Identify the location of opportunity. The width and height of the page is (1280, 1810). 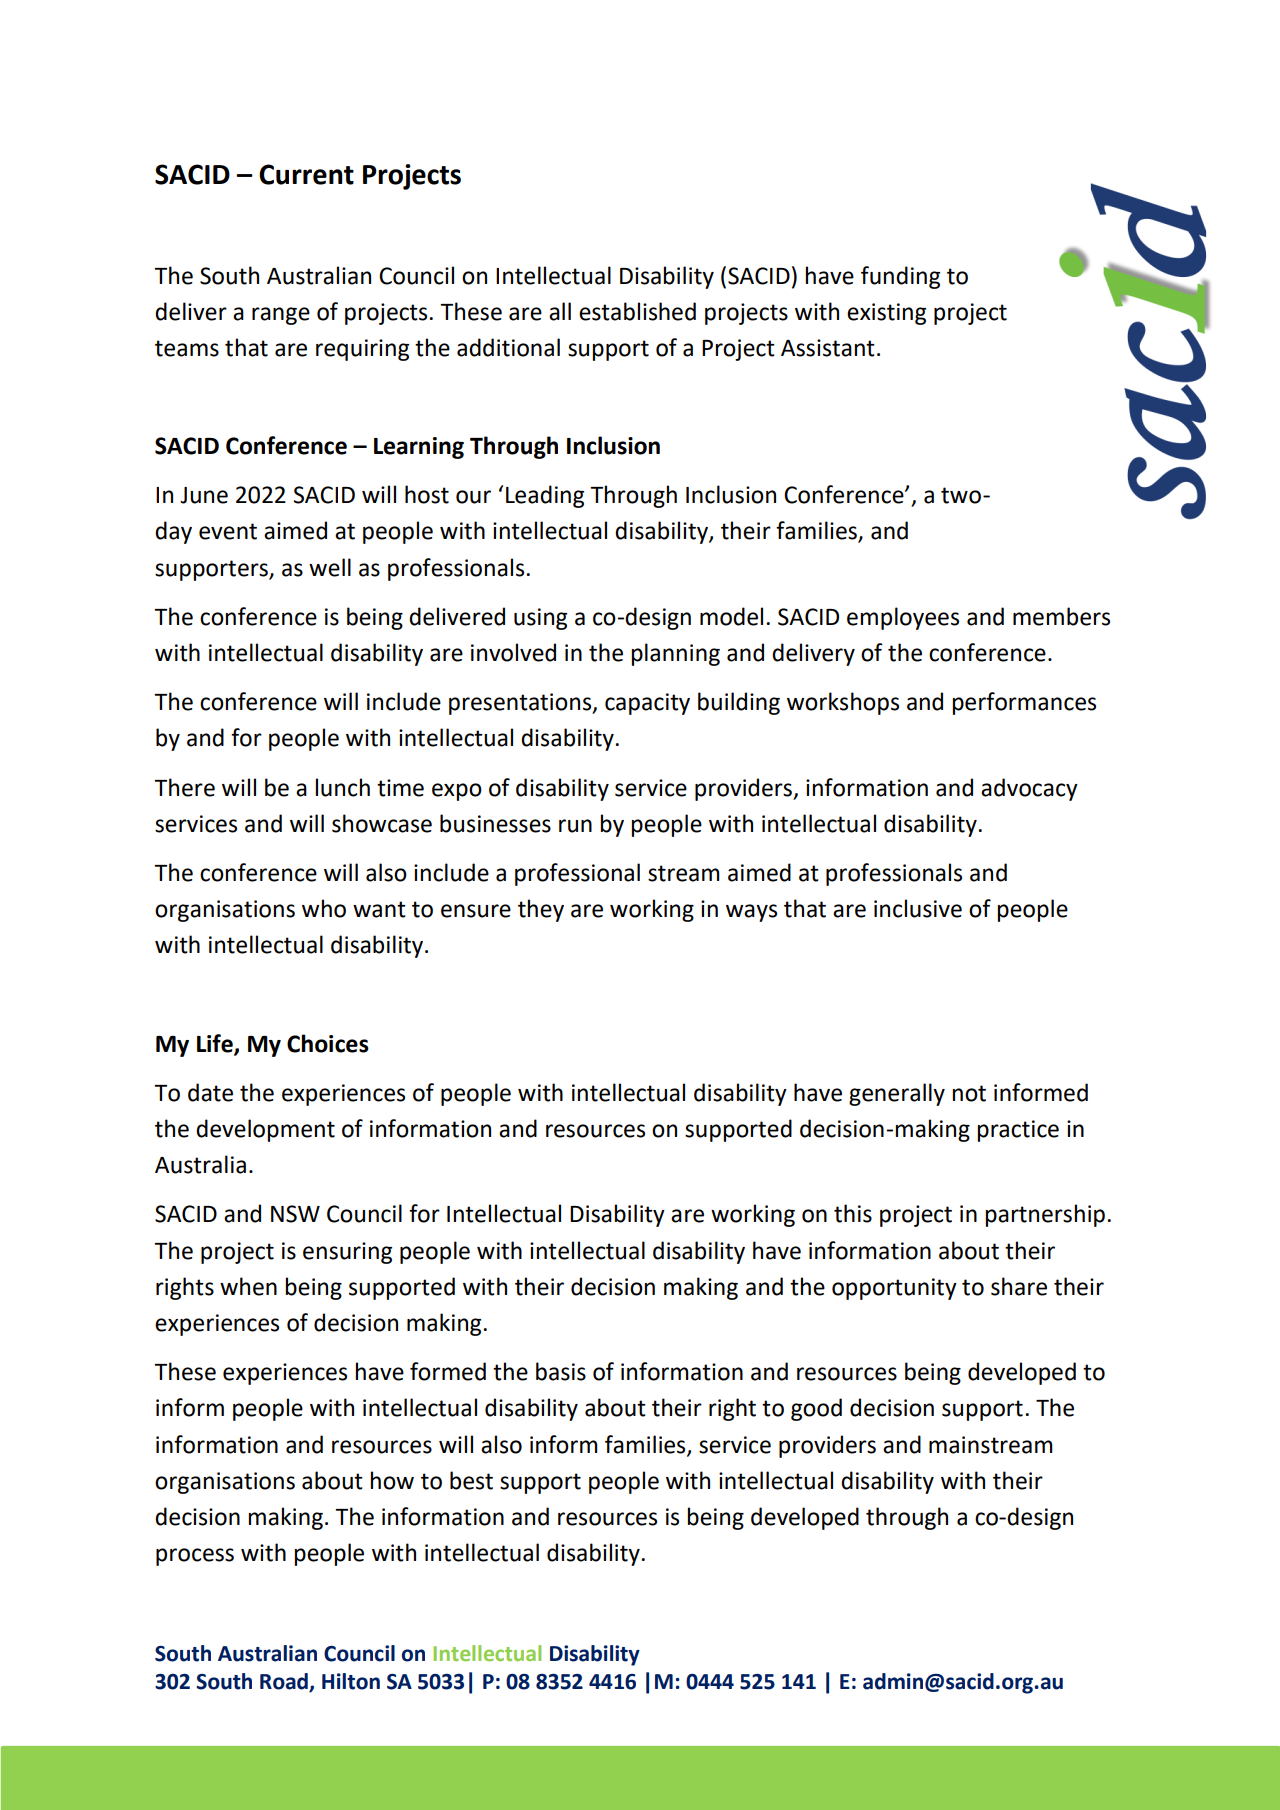
(894, 1289).
